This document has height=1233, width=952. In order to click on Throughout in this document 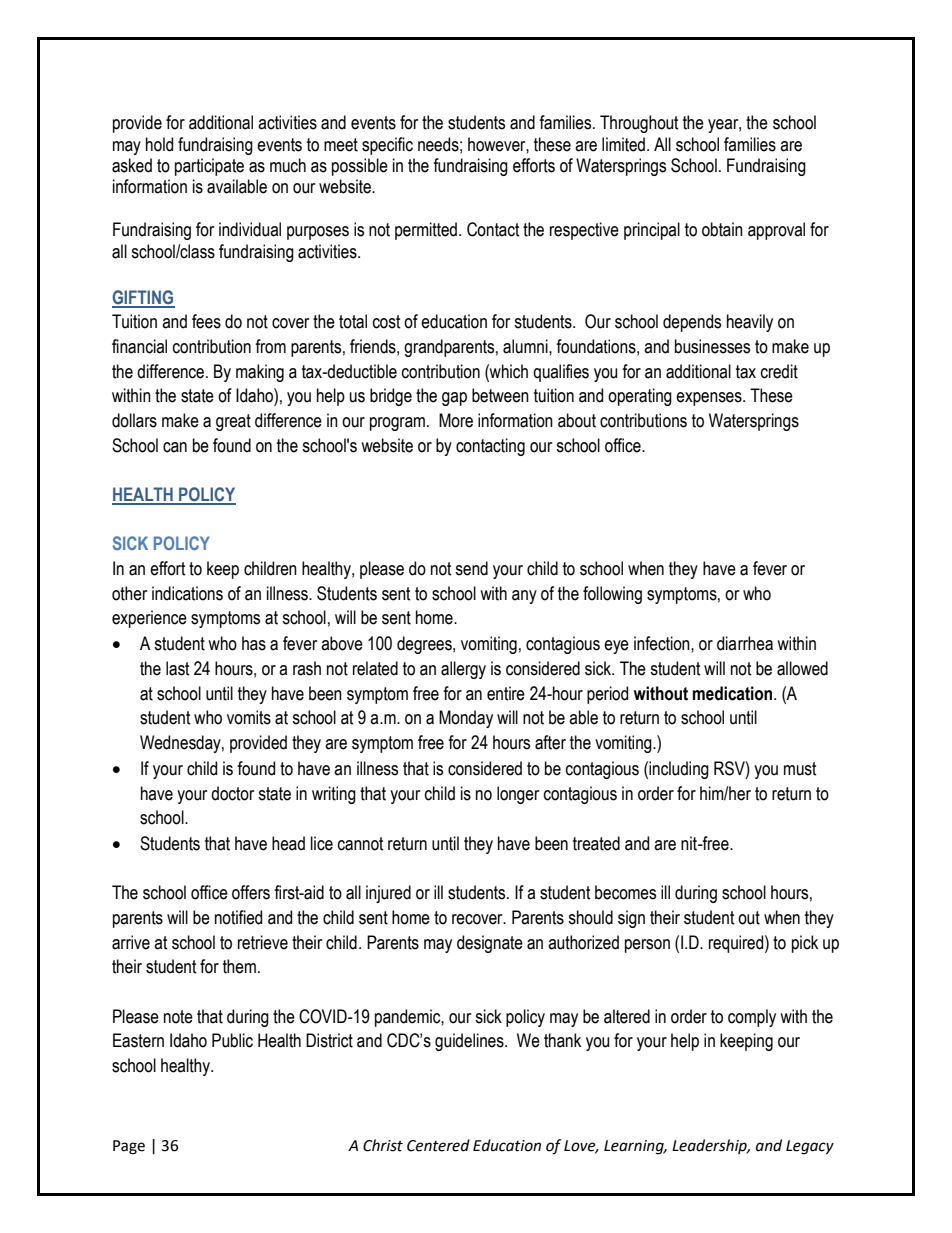, I will do `click(639, 124)`.
